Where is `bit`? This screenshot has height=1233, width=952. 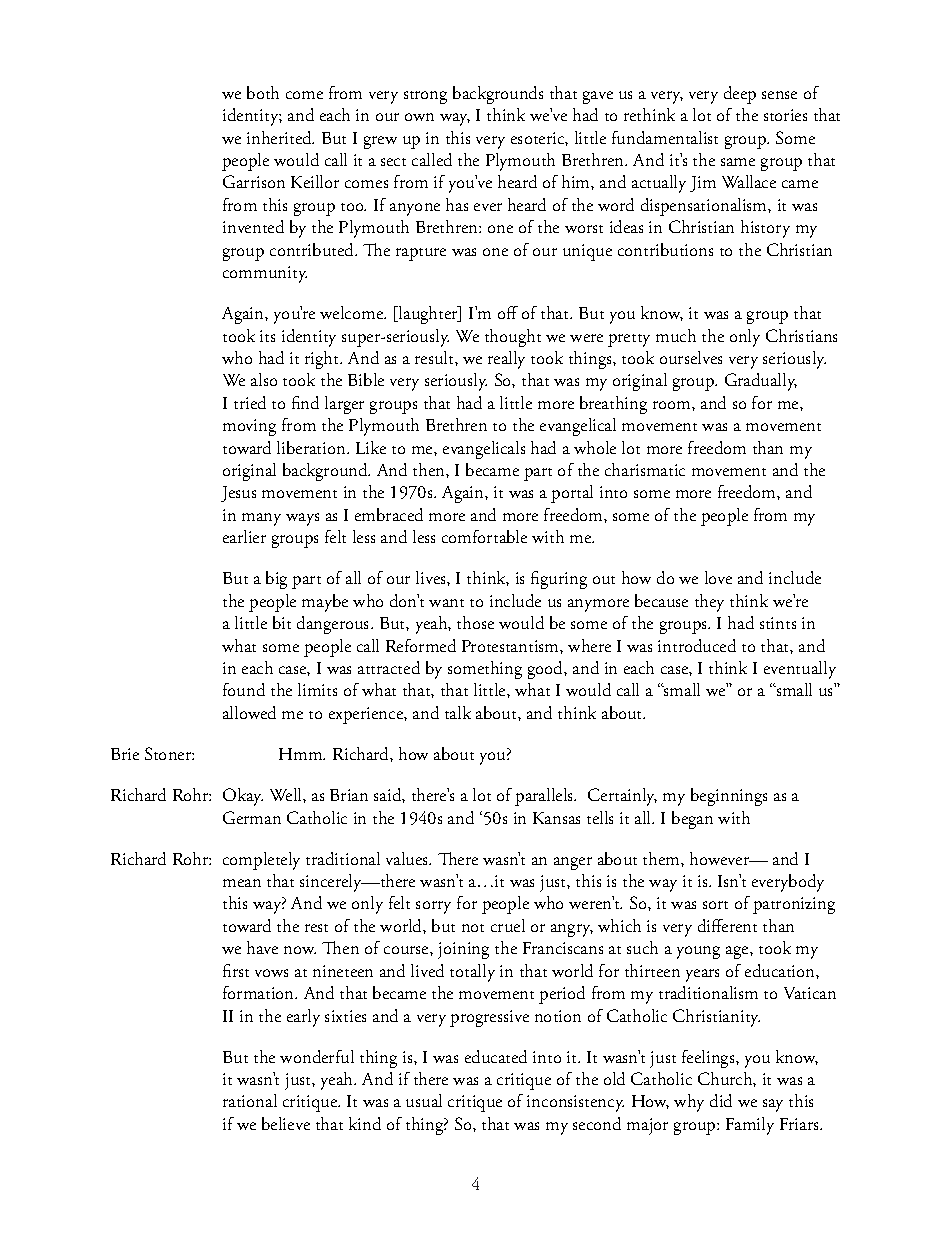 bit is located at coordinates (282, 622).
